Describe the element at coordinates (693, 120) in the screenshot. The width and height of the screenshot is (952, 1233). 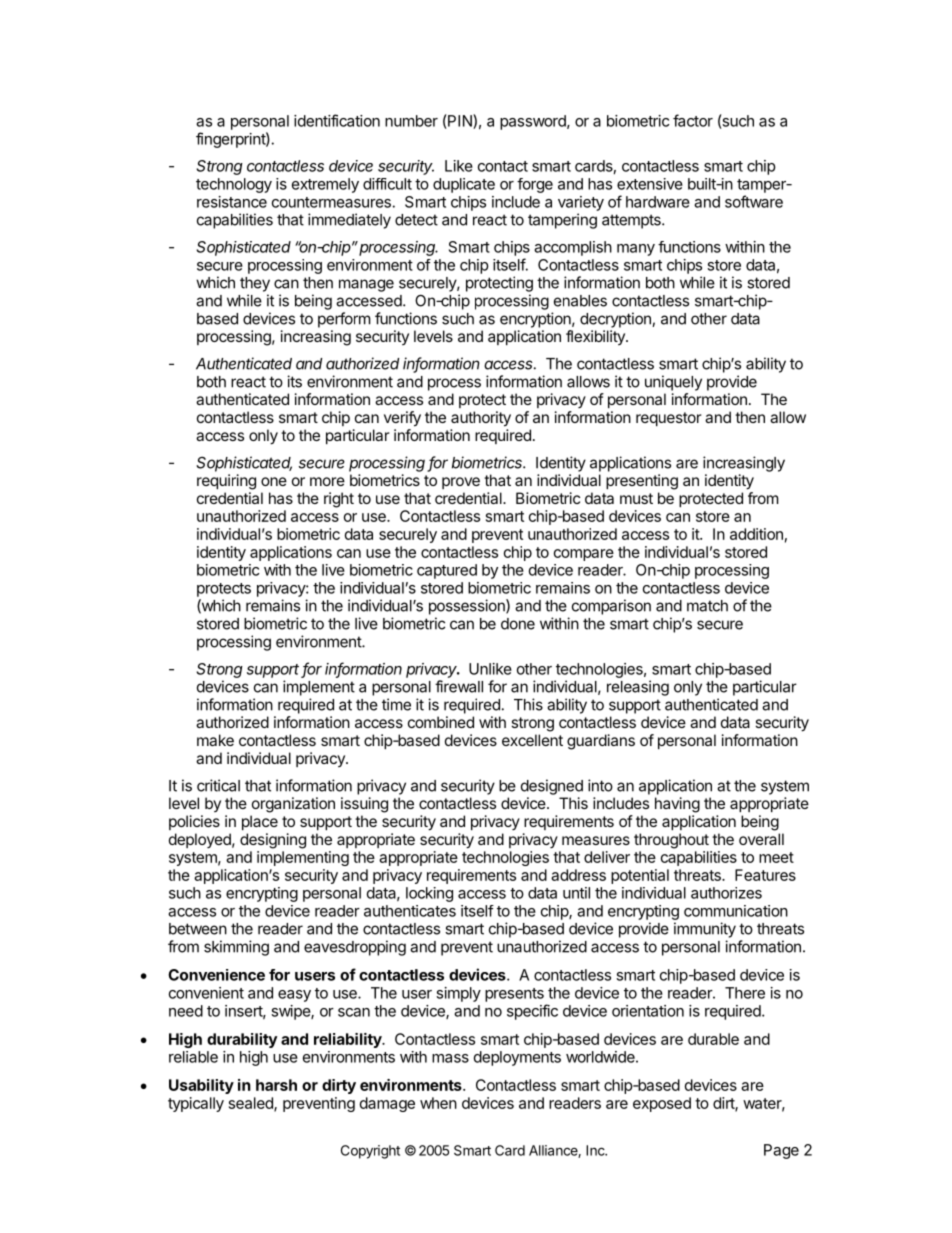
I see `factor` at that location.
